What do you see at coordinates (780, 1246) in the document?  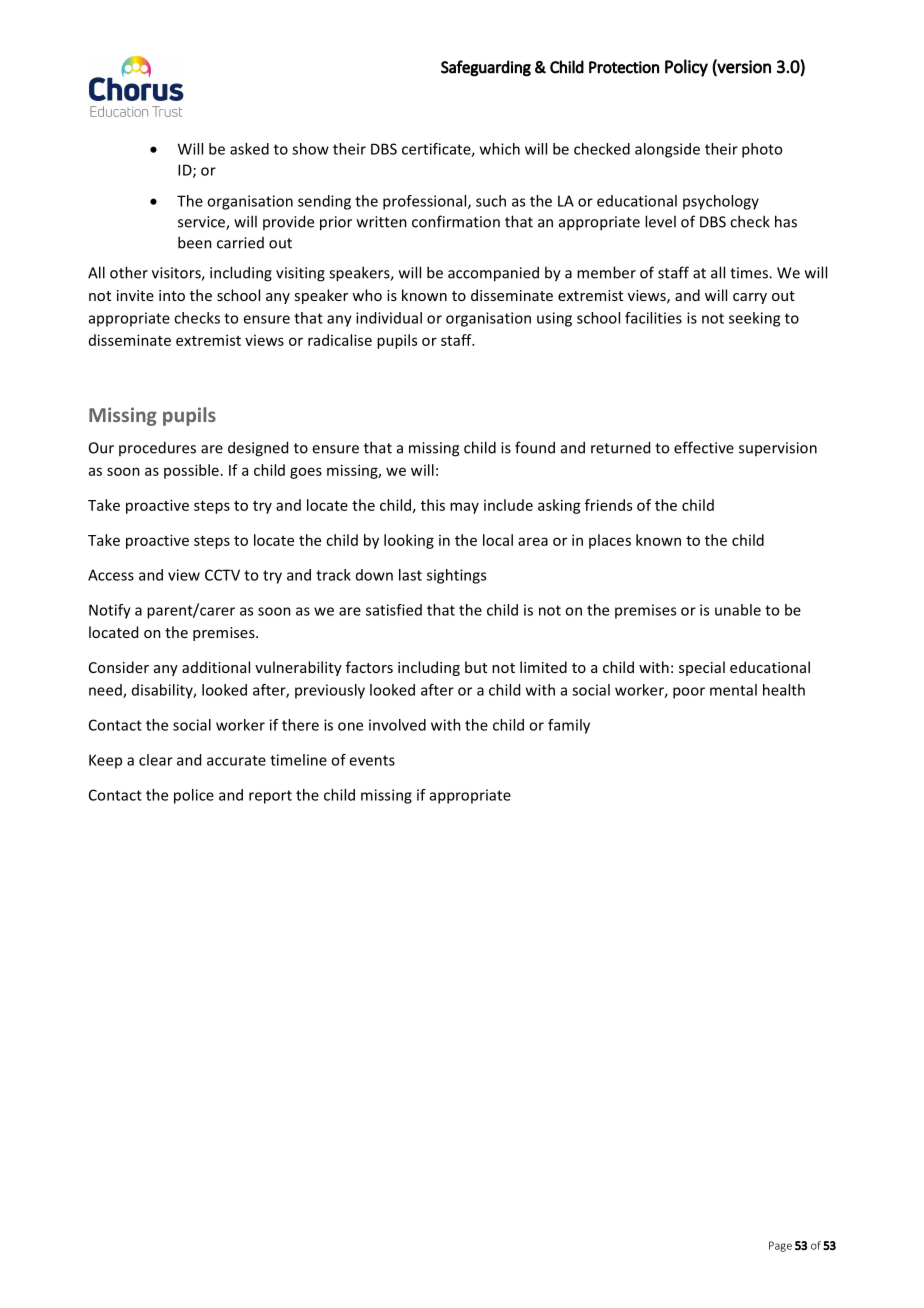 I see `Page` at bounding box center [780, 1246].
